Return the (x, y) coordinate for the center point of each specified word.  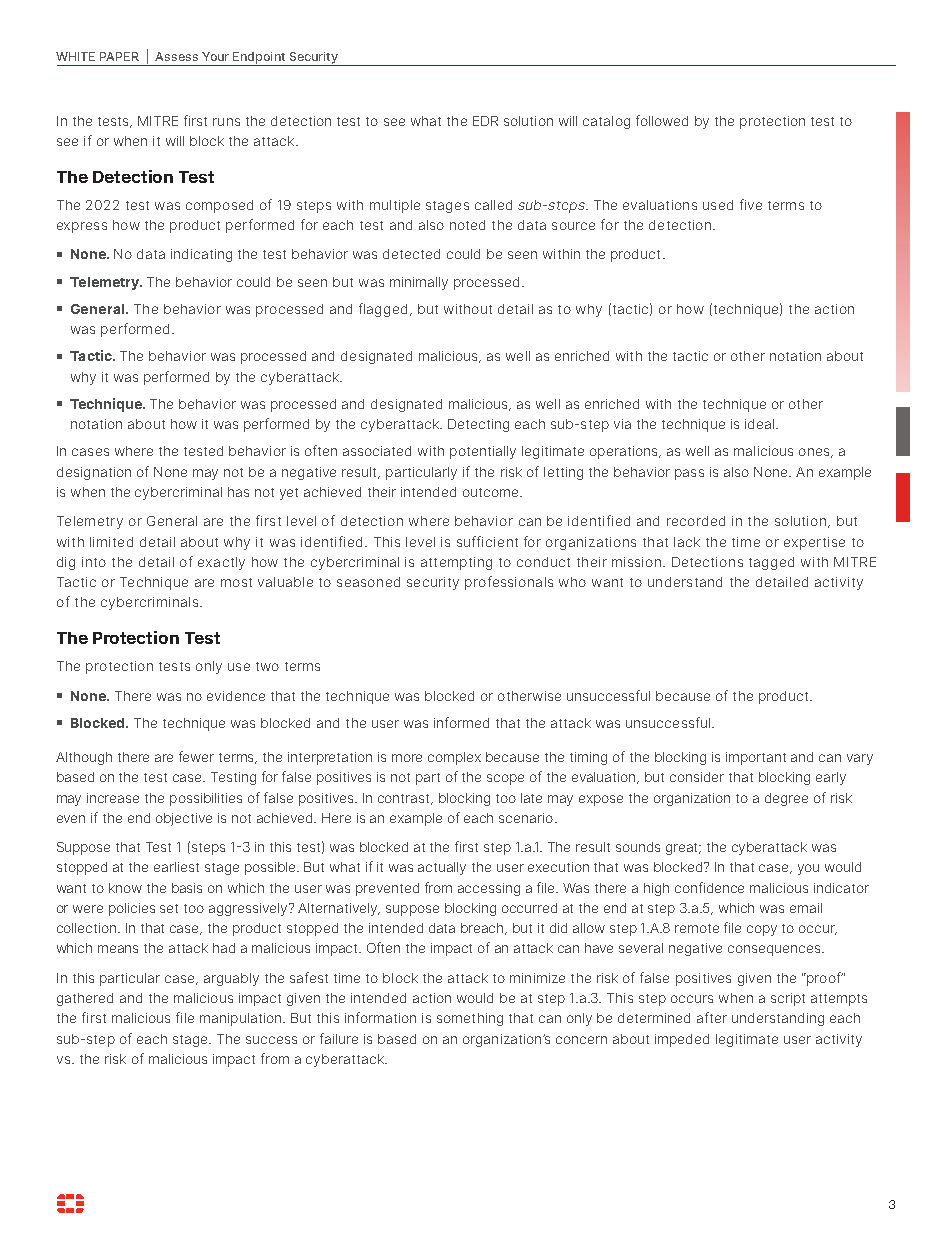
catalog (606, 122)
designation (94, 473)
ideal (761, 424)
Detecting (478, 425)
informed (461, 722)
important (756, 758)
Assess (176, 56)
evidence (236, 696)
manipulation (242, 1019)
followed (662, 120)
